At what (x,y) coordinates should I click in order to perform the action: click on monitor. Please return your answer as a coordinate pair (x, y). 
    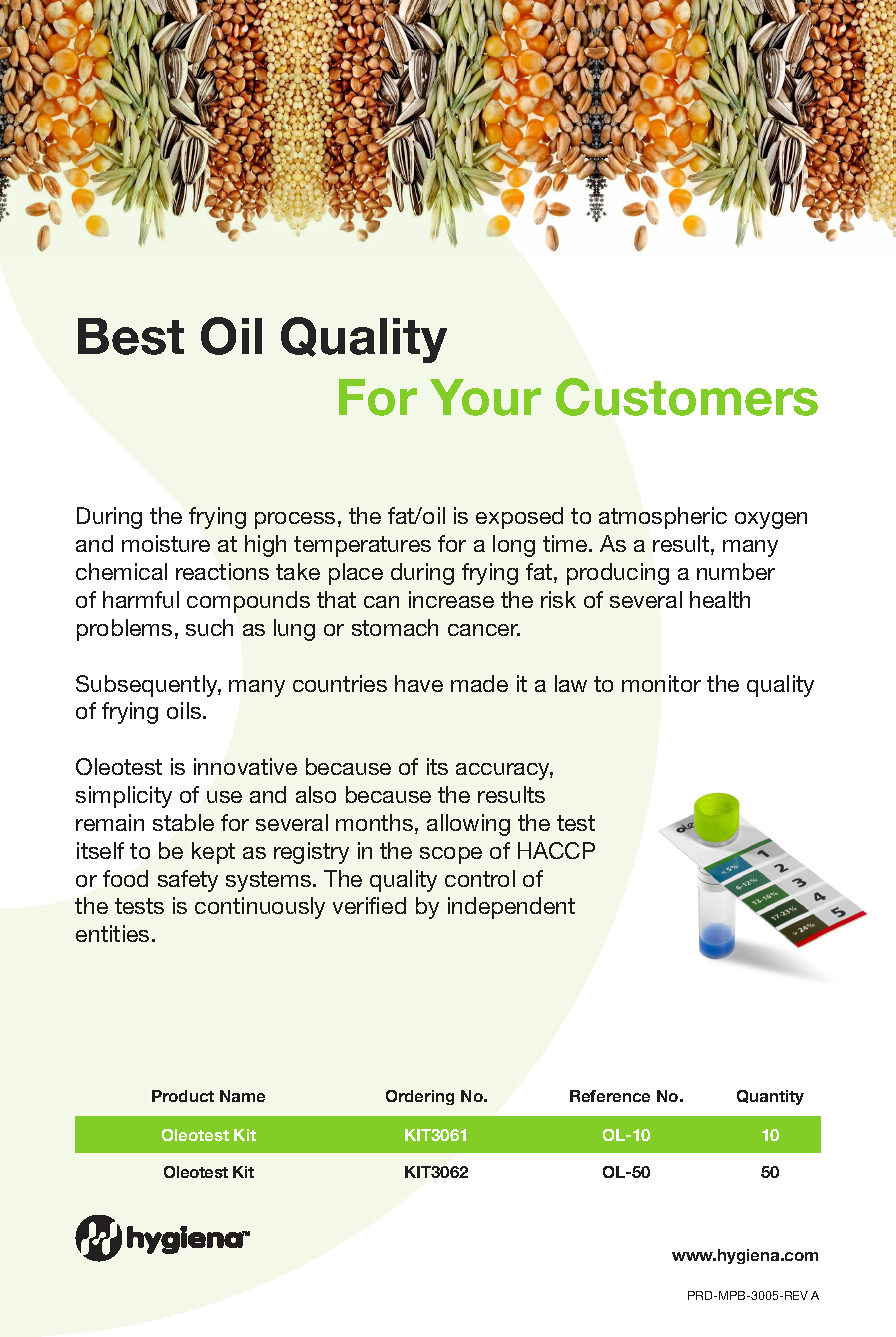
    Looking at the image, I should click on (661, 683).
